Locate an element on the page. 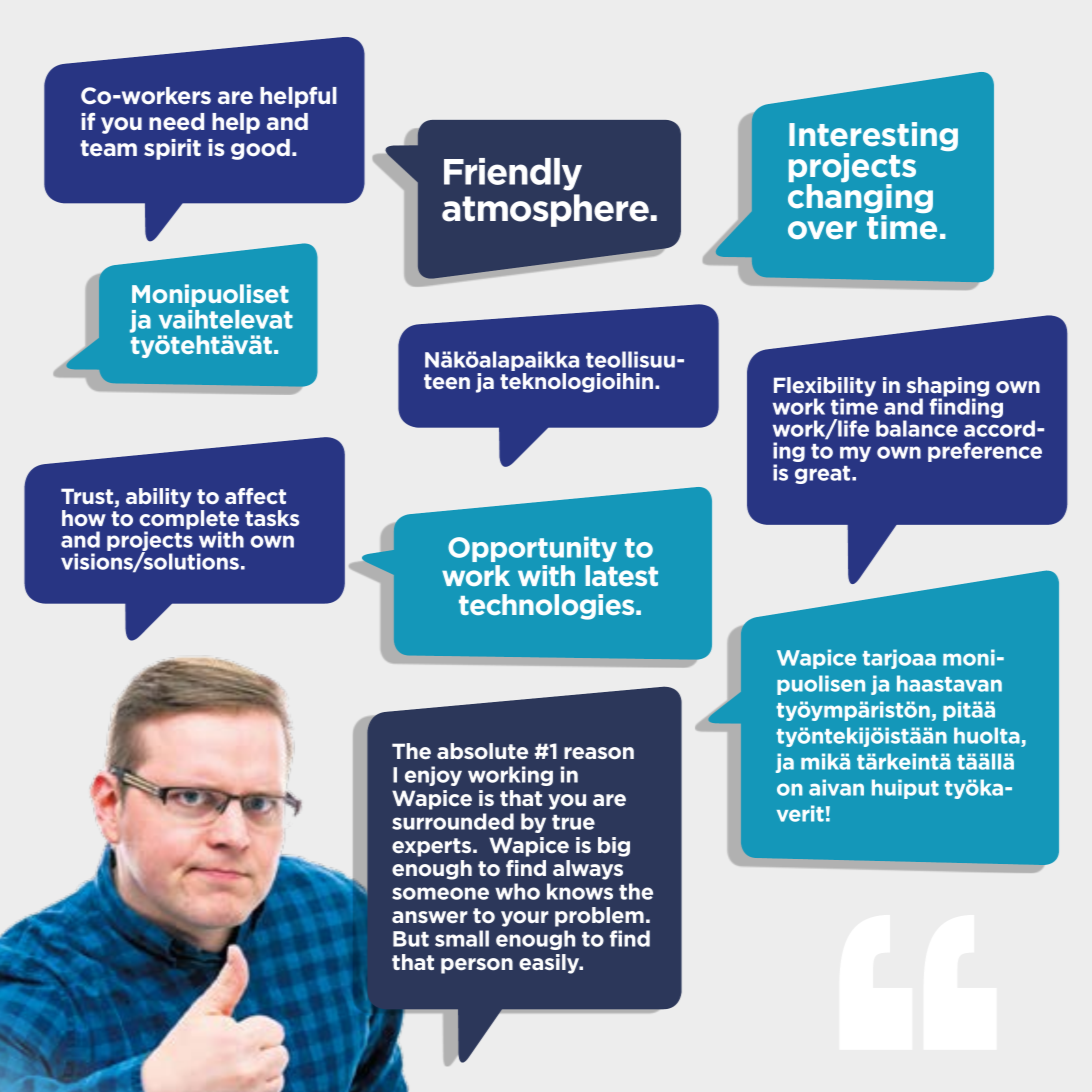 The width and height of the document is (1092, 1092). absolute is located at coordinates (482, 751).
